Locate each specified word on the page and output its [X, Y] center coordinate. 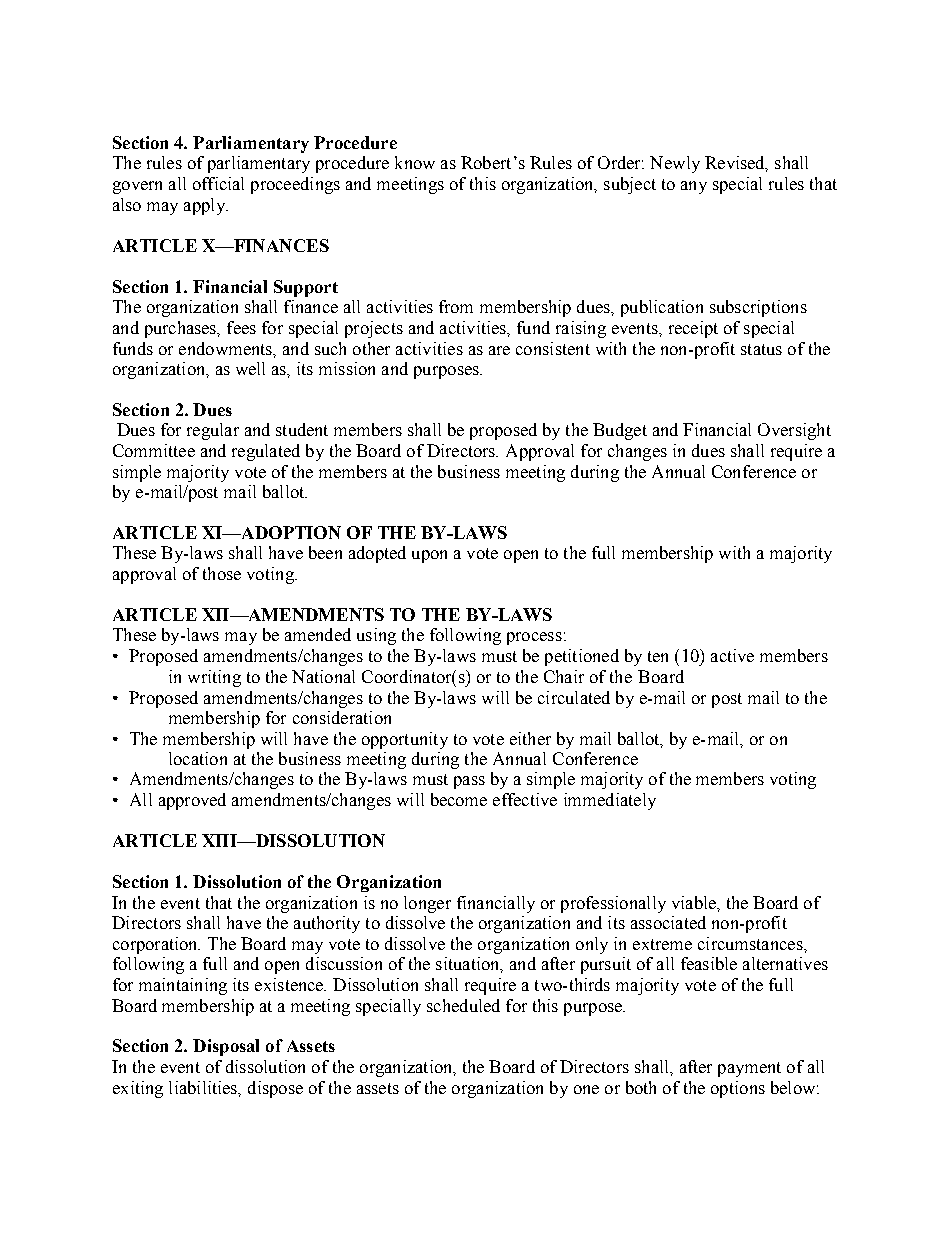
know [415, 162]
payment [749, 1069]
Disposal [226, 1047]
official [218, 183]
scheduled [463, 1005]
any [694, 187]
